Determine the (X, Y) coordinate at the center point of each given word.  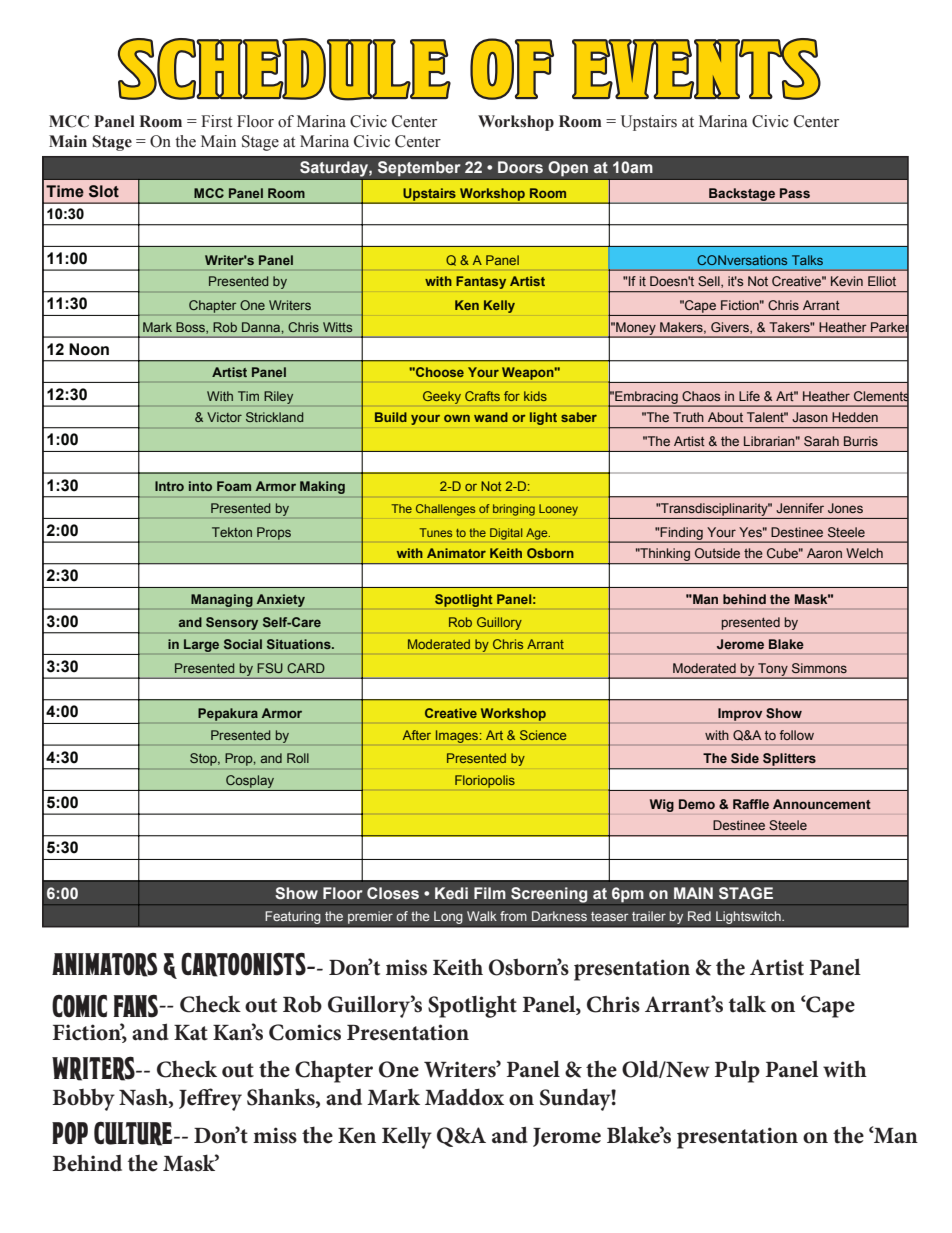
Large (201, 645)
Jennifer (800, 508)
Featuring (293, 917)
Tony (773, 670)
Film (490, 893)
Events (696, 69)
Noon (89, 349)
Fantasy (481, 282)
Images (458, 736)
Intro (169, 486)
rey (225, 1102)
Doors (520, 167)
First (216, 121)
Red (699, 916)
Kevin (847, 281)
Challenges (445, 510)
